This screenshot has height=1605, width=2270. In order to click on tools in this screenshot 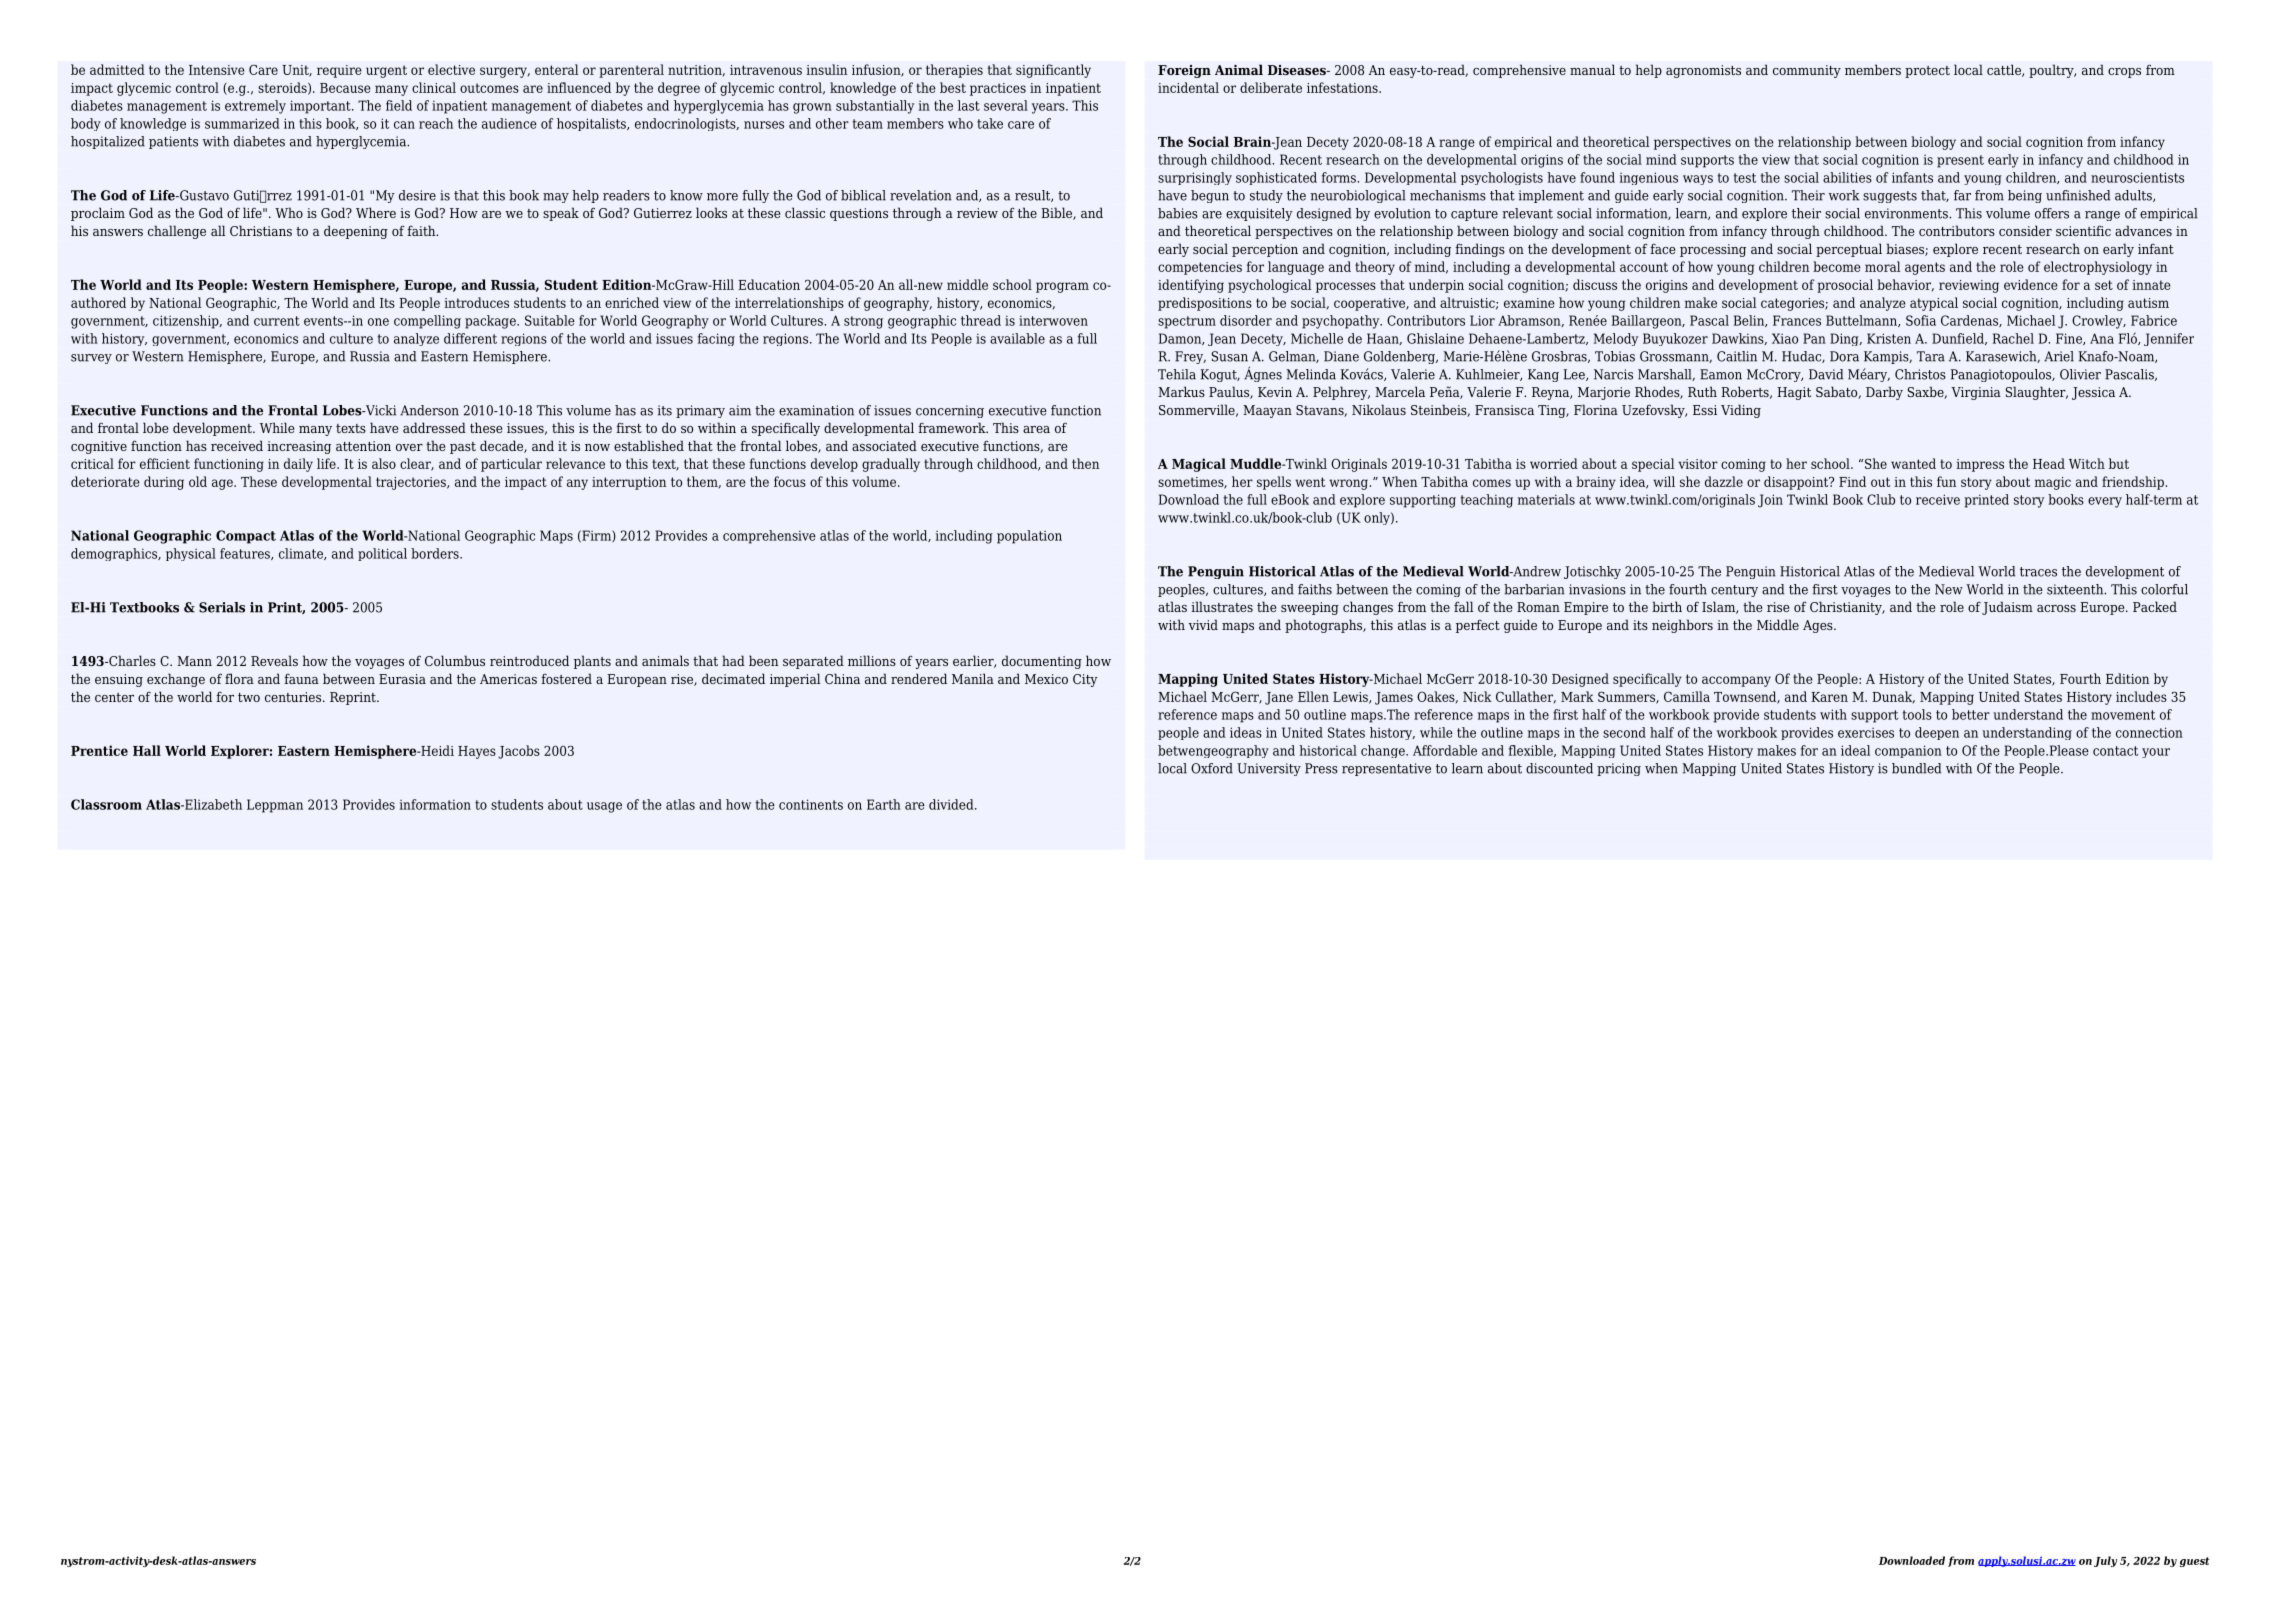, I will do `click(1917, 714)`.
